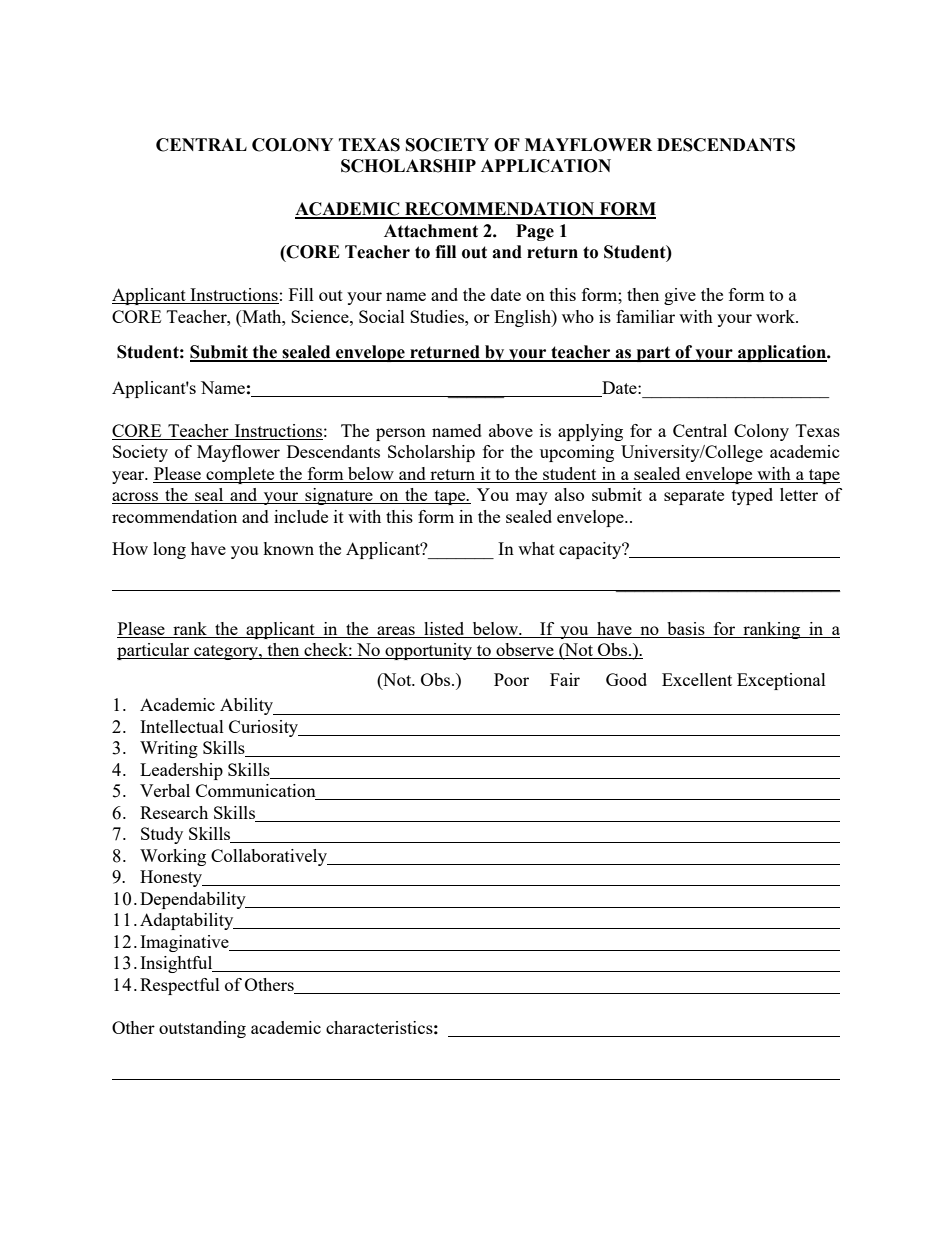 This screenshot has height=1233, width=952. Describe the element at coordinates (431, 231) in the screenshot. I see `Attachment` at that location.
